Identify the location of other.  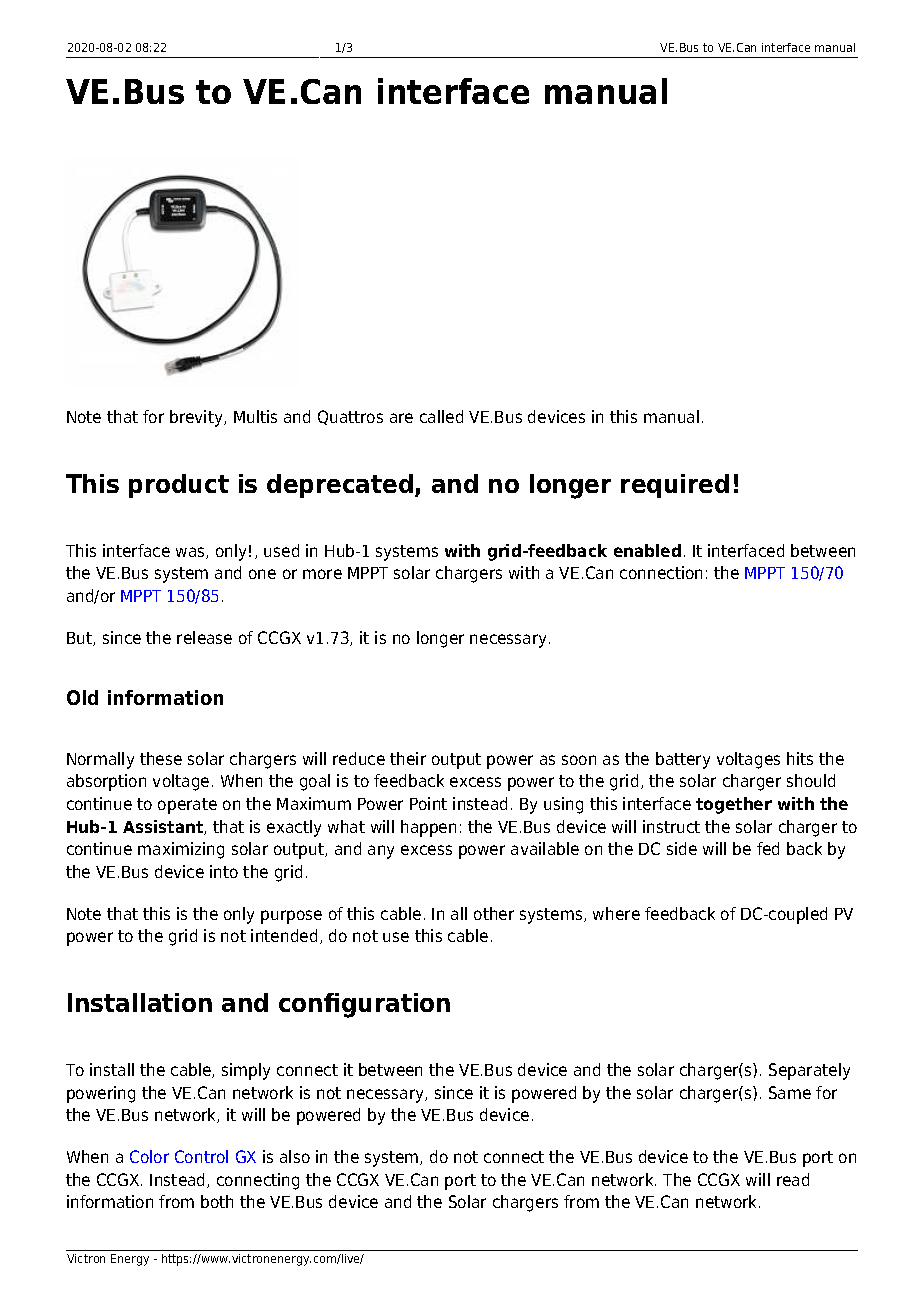
(494, 913).
